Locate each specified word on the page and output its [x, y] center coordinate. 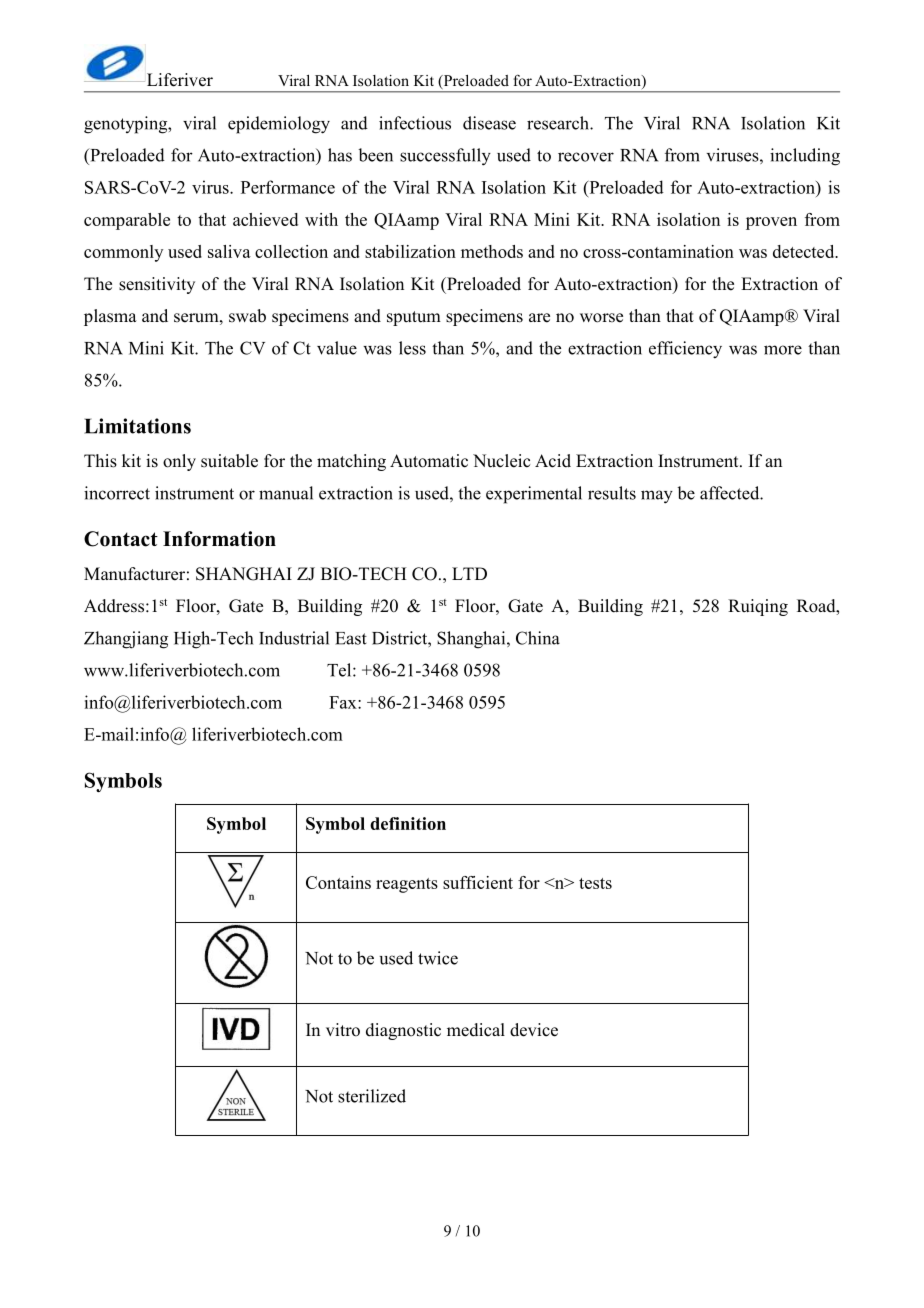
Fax [344, 702]
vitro [343, 1030]
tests [595, 883]
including [805, 157]
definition [408, 823]
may [657, 497]
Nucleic [501, 461]
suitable [229, 461]
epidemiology [279, 125]
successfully [445, 157]
